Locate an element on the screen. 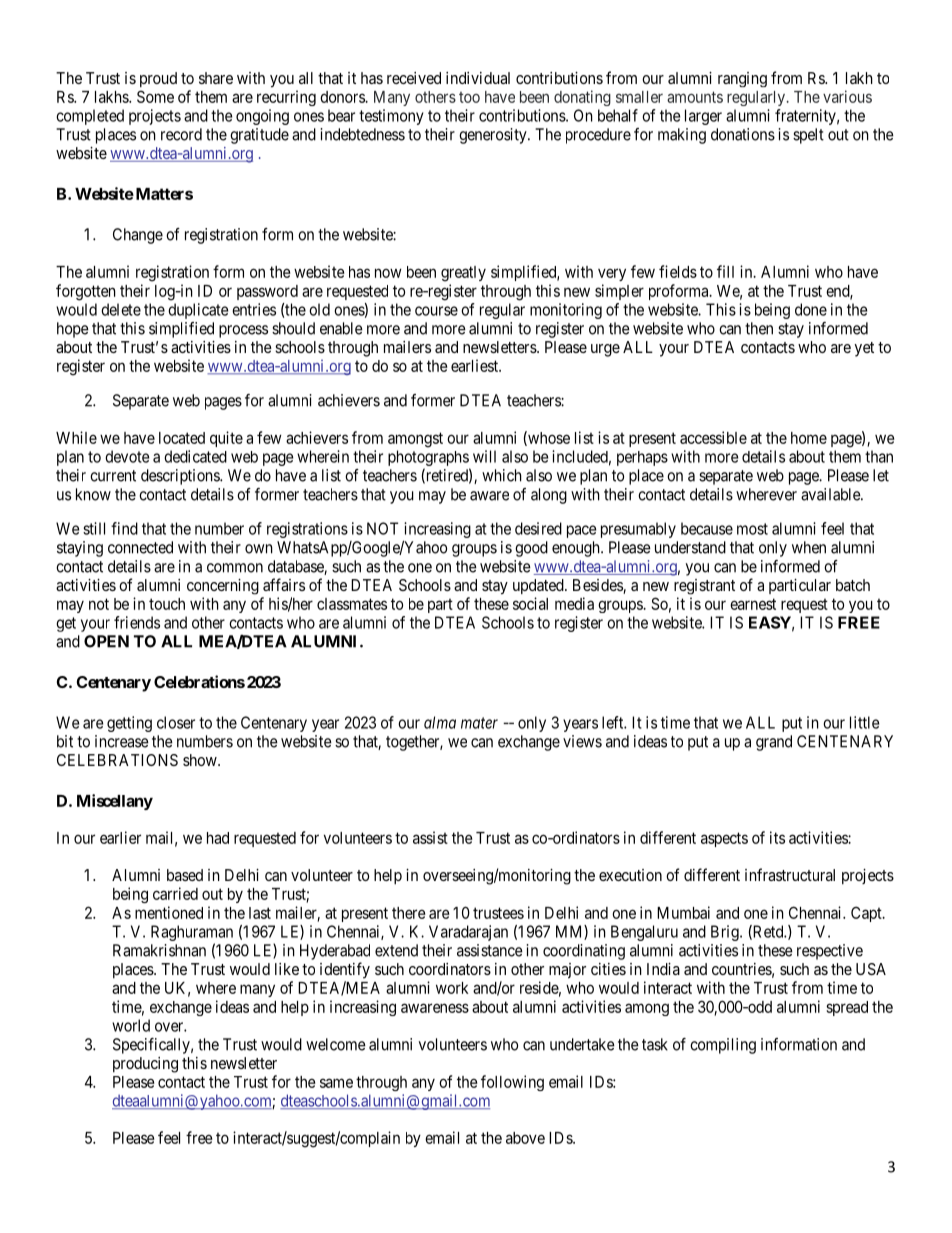 This screenshot has height=1233, width=952. then is located at coordinates (759, 328).
